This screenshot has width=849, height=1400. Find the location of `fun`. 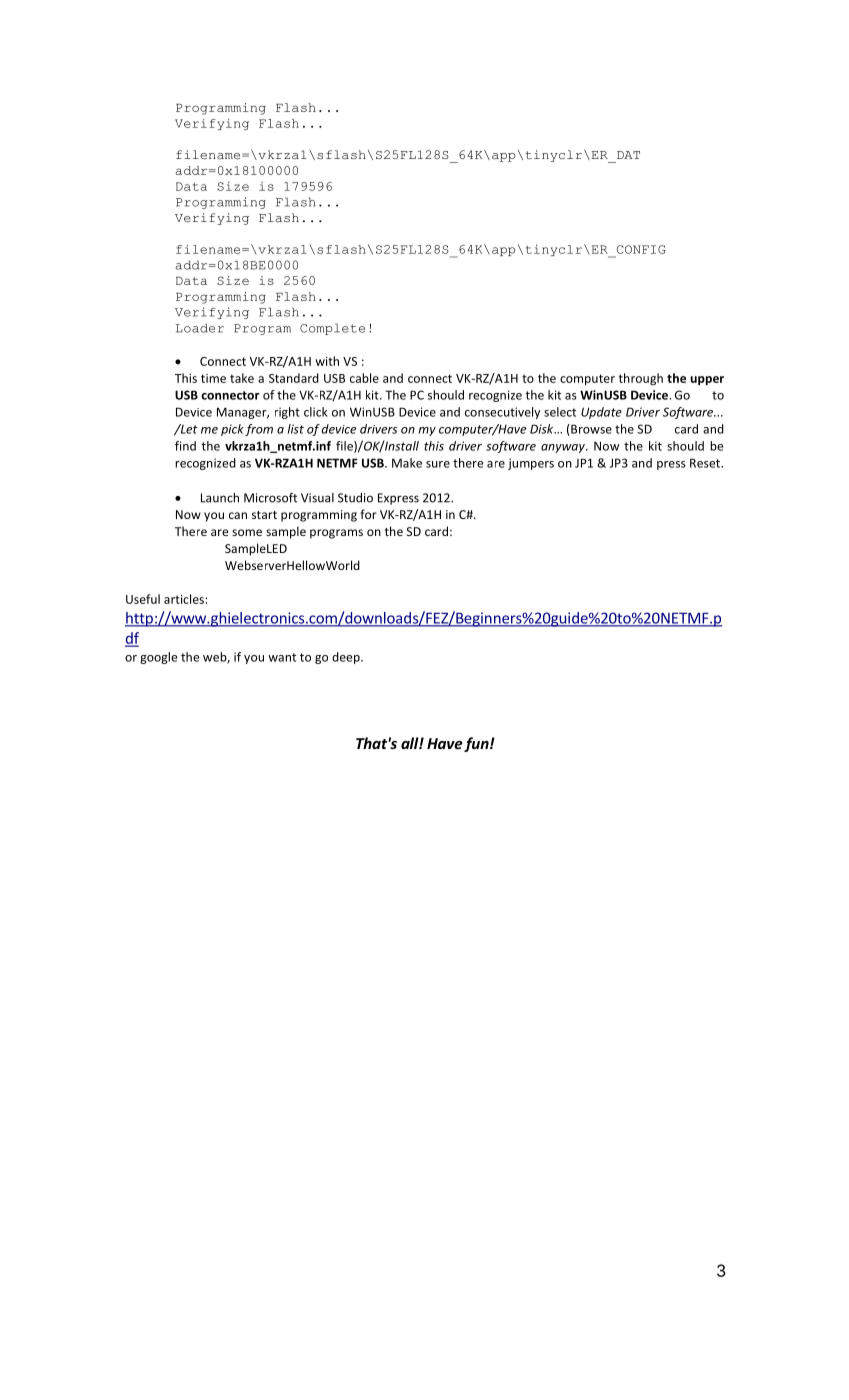

fun is located at coordinates (477, 744).
